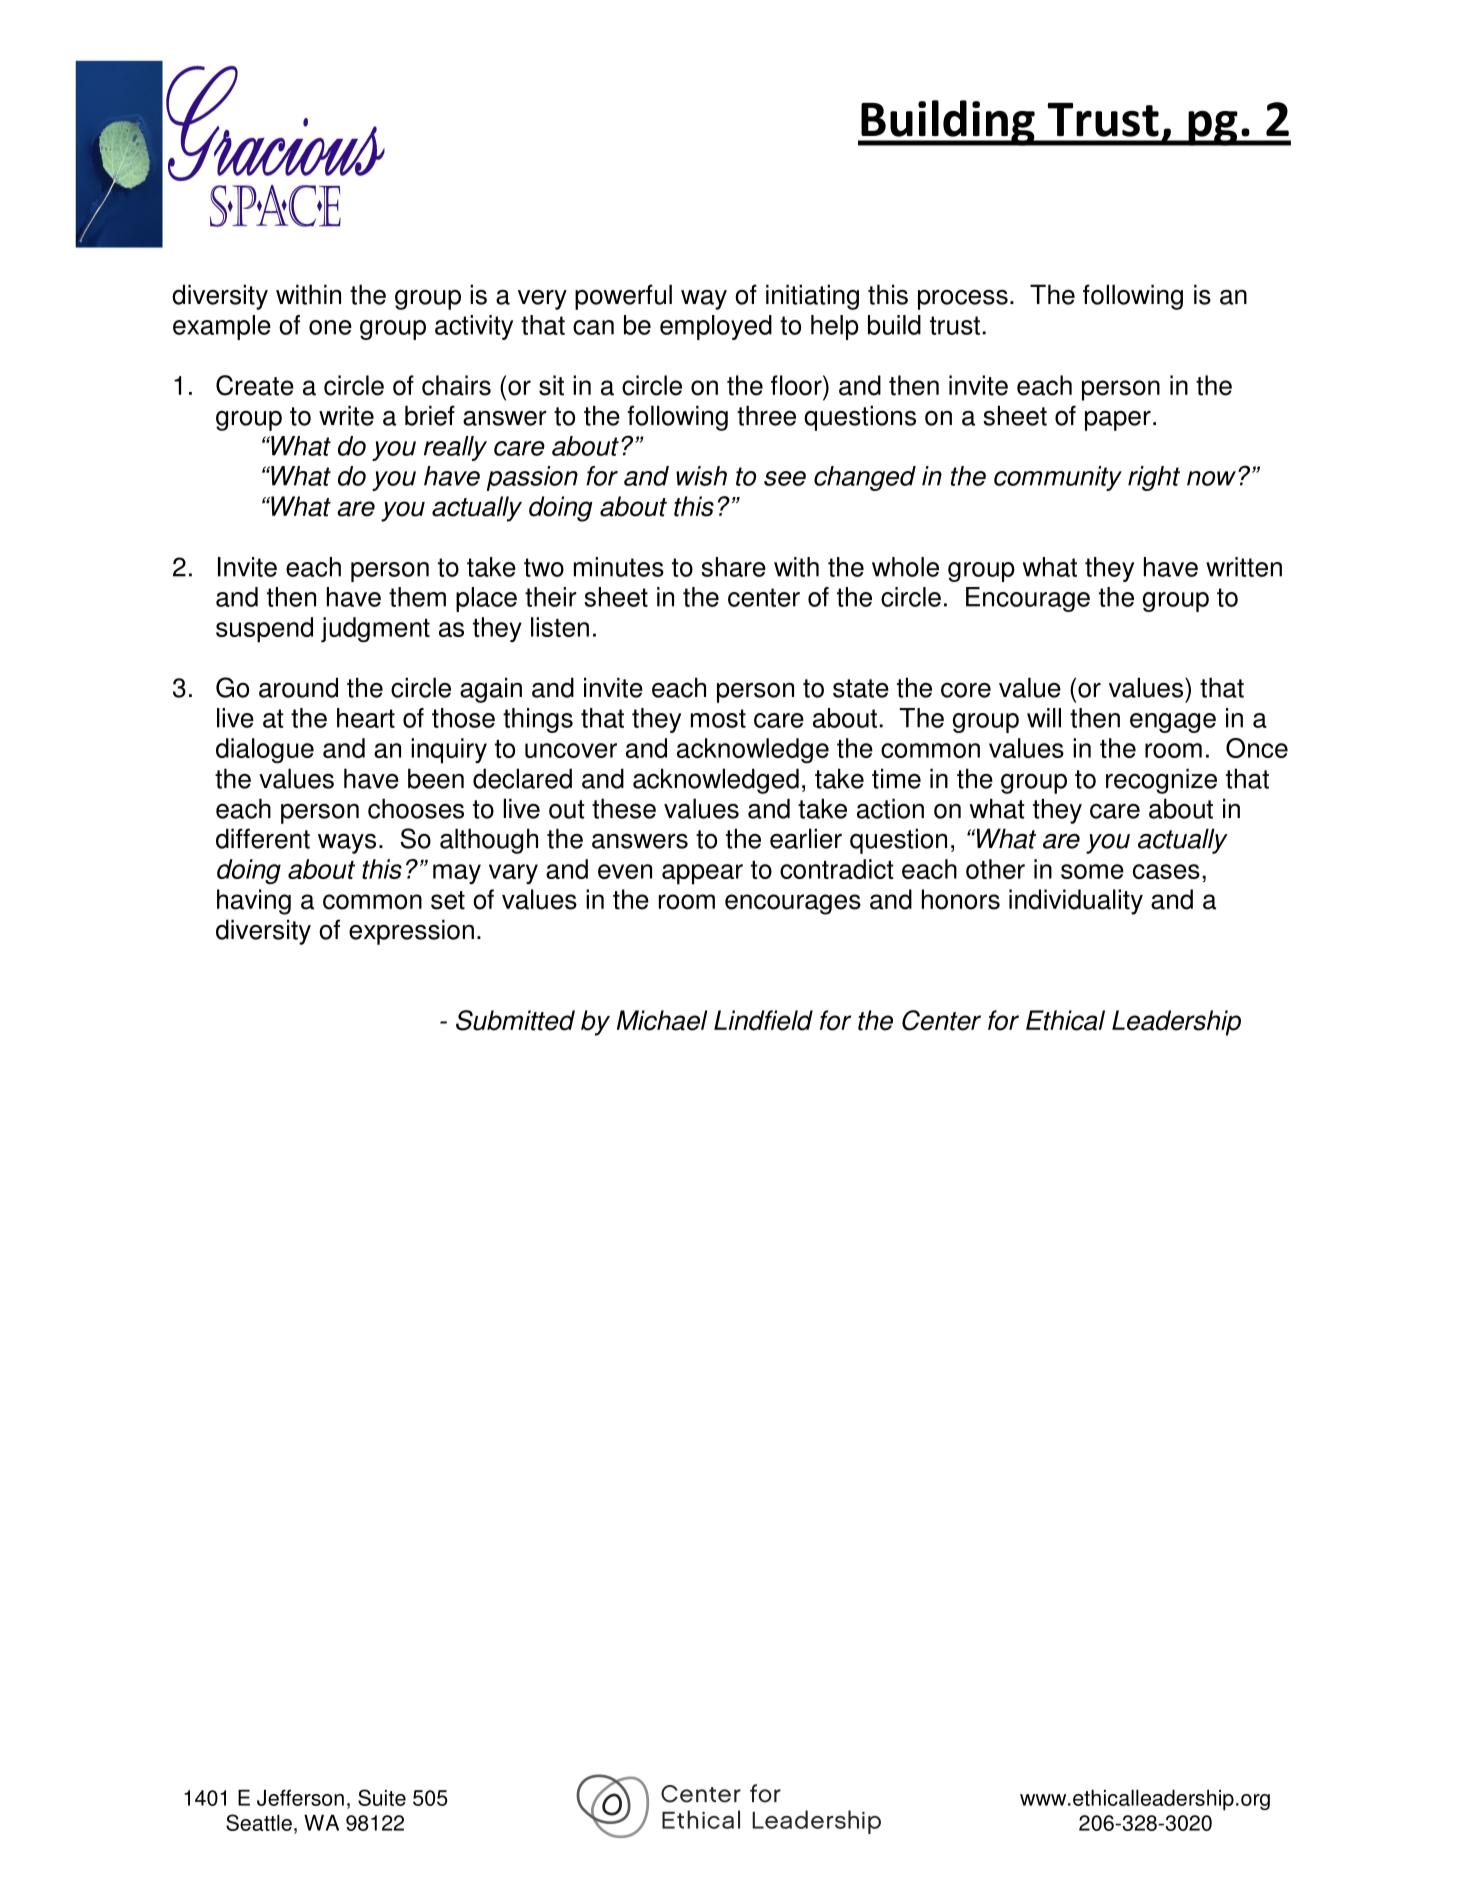 The image size is (1463, 1893). I want to click on paper, so click(1118, 421).
